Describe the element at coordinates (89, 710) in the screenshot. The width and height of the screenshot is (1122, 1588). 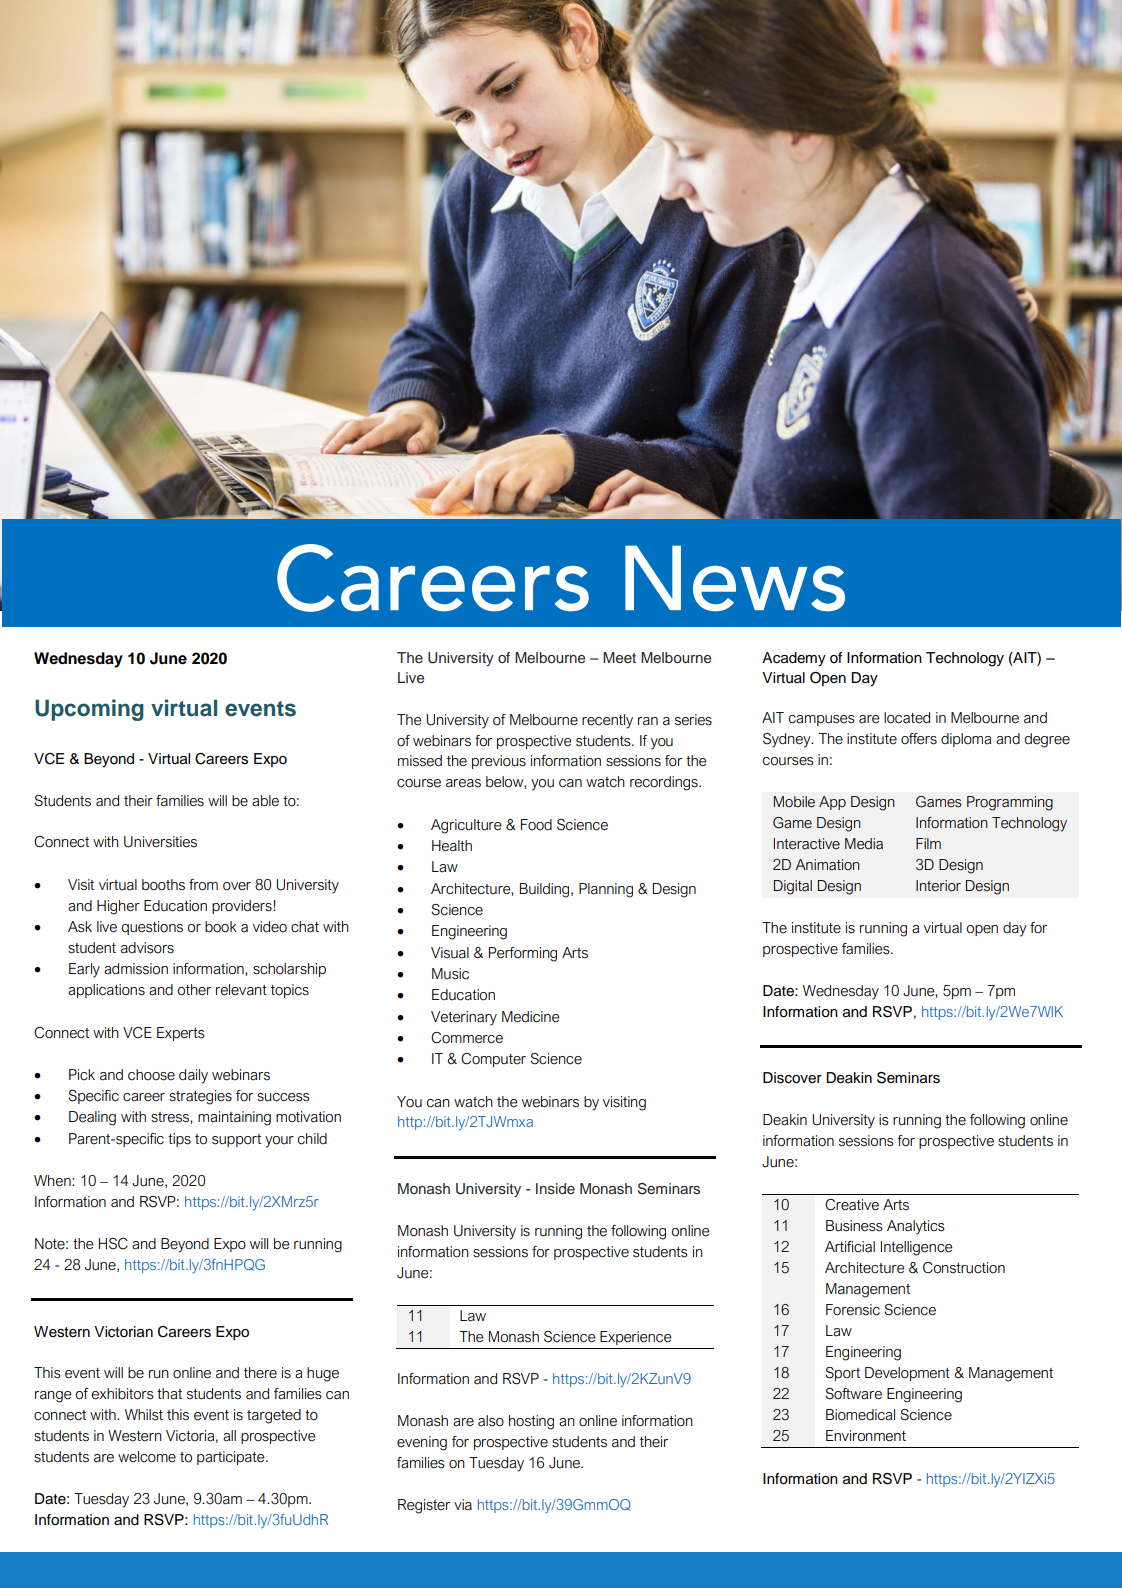
I see `Upcoming` at that location.
